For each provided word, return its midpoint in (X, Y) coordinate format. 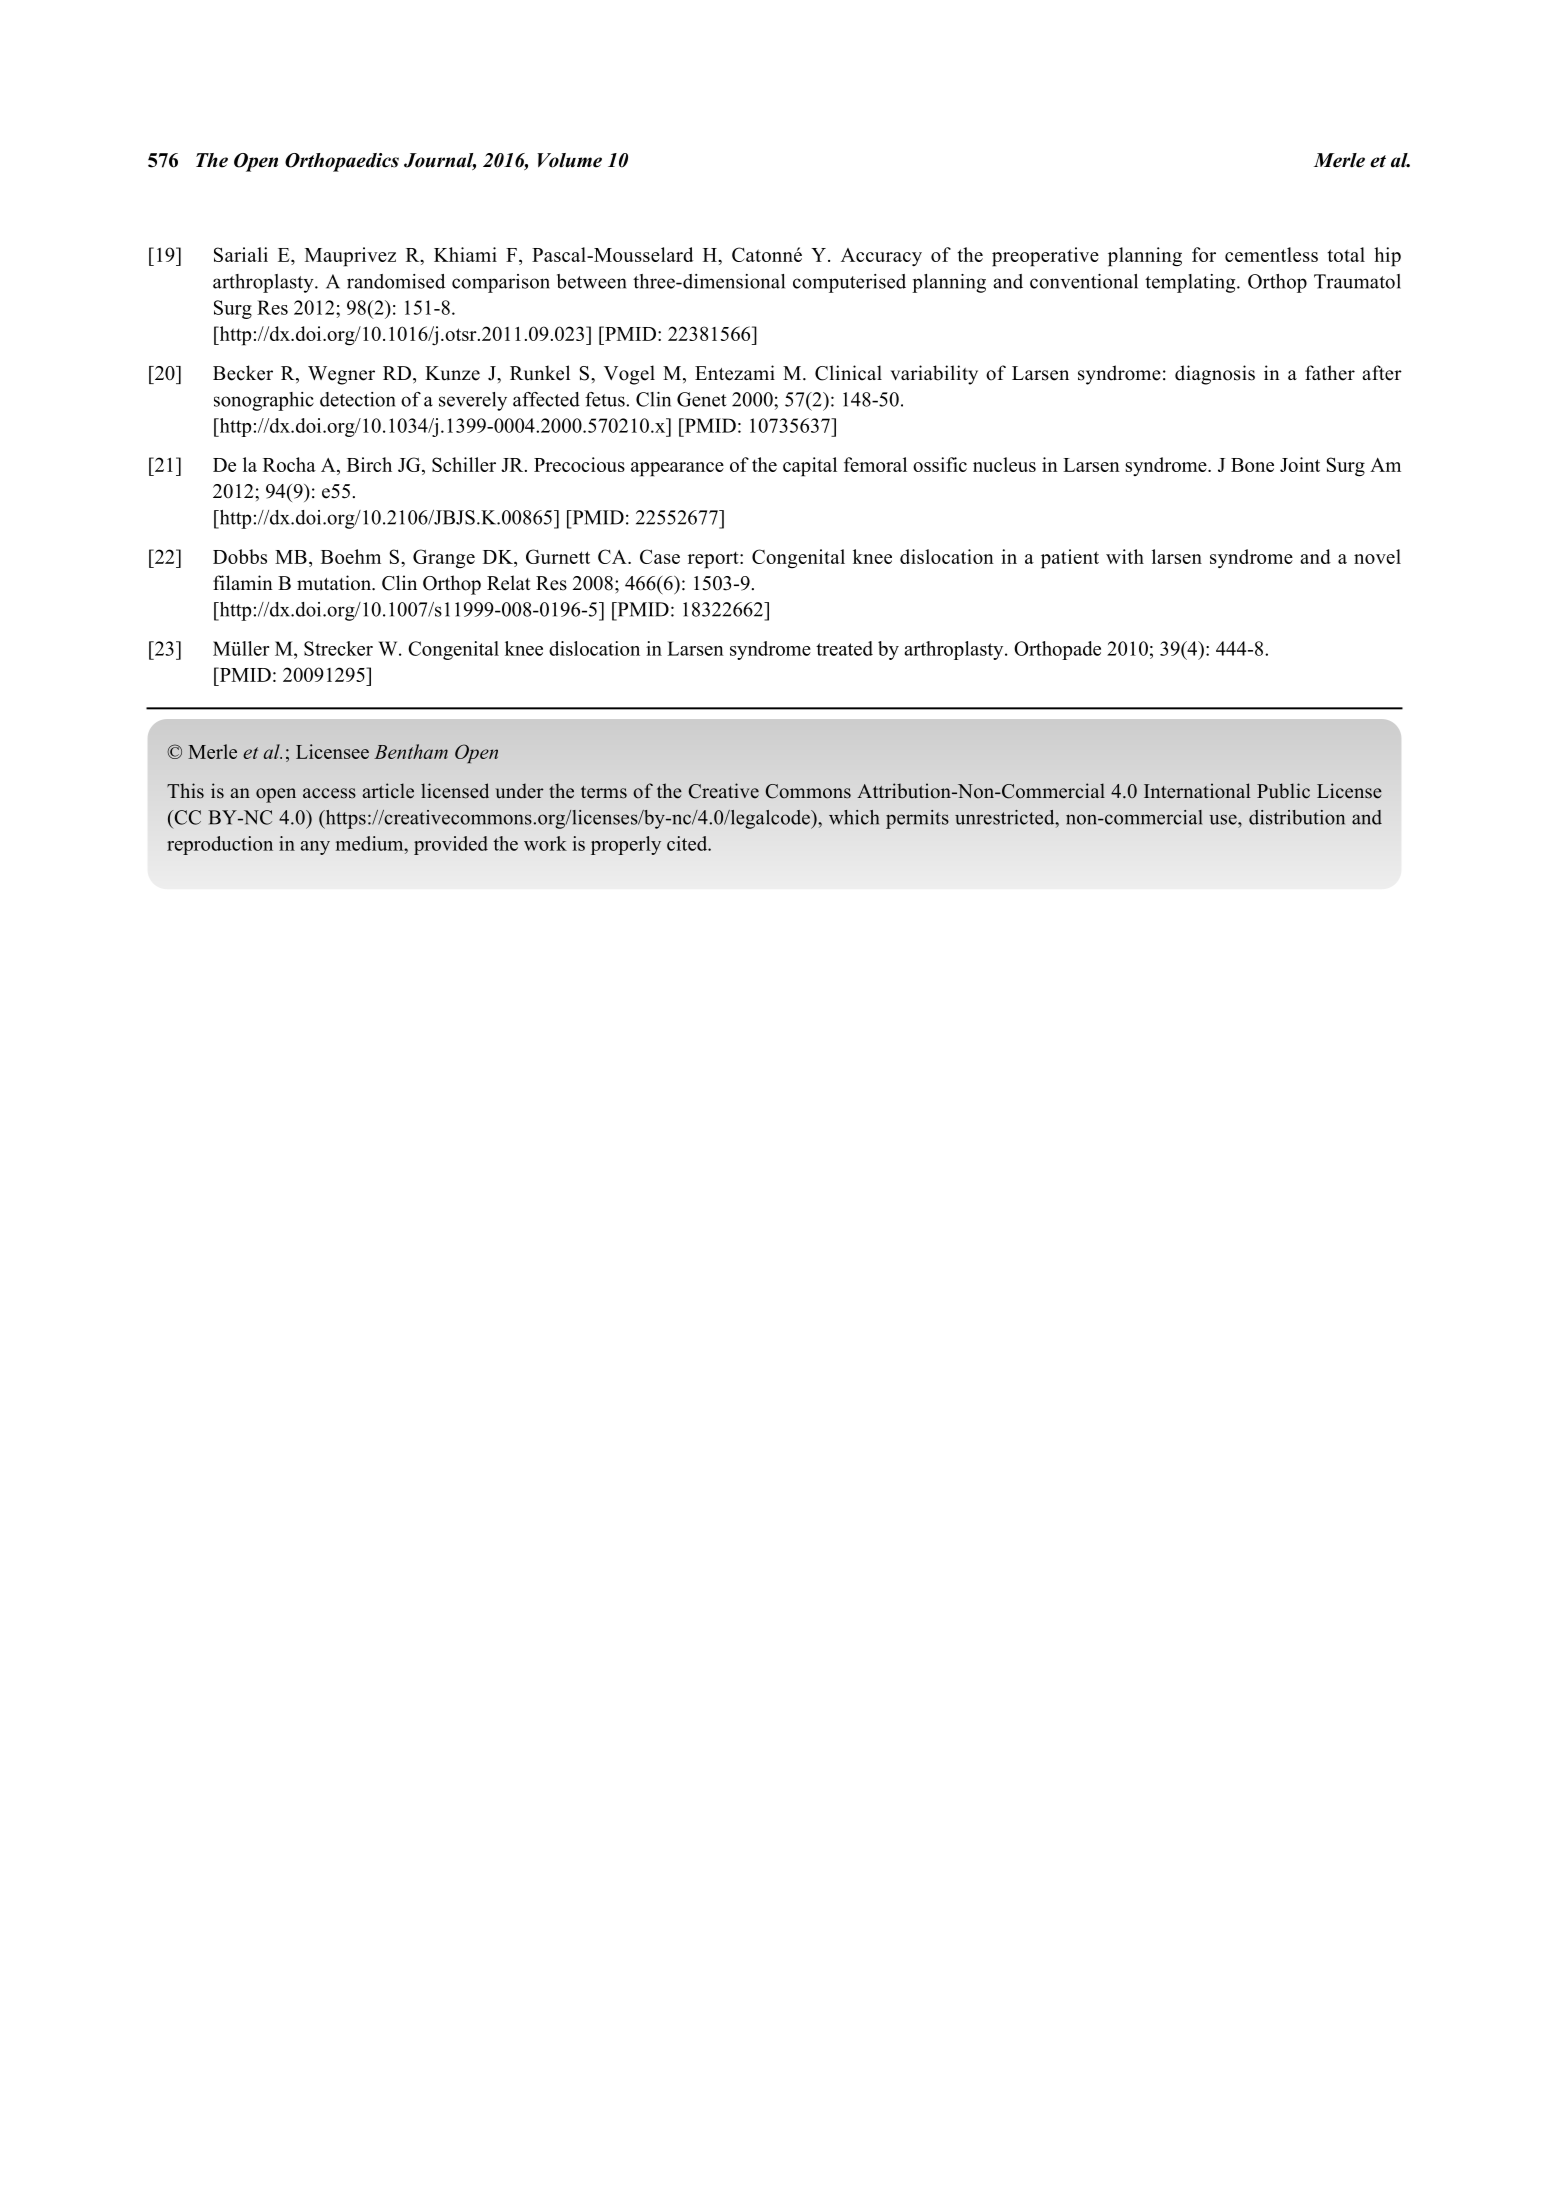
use (1224, 819)
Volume (569, 160)
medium (371, 843)
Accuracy (881, 257)
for (1204, 254)
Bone (1252, 465)
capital (810, 467)
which (854, 817)
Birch (369, 464)
